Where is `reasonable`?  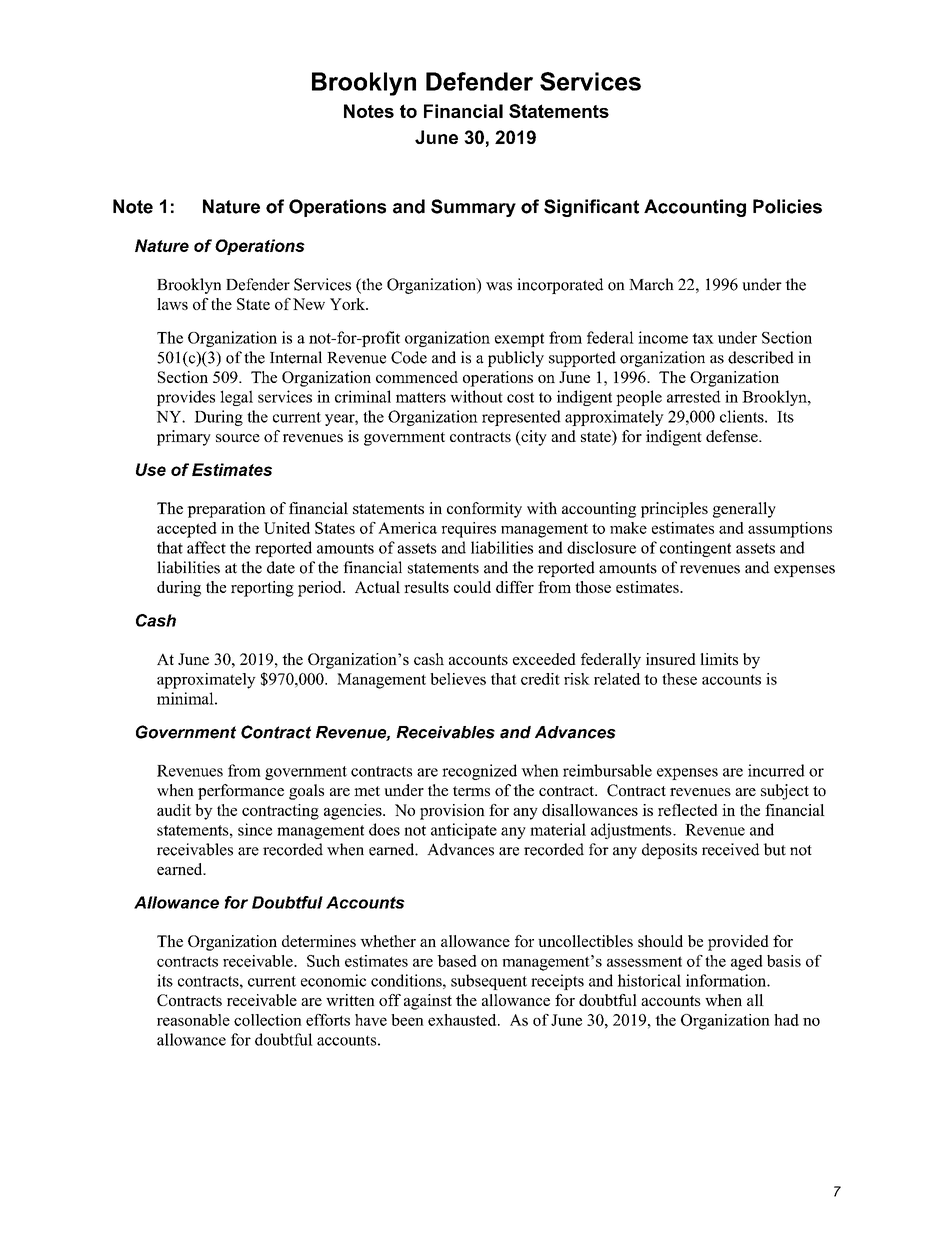
reasonable is located at coordinates (193, 1020).
